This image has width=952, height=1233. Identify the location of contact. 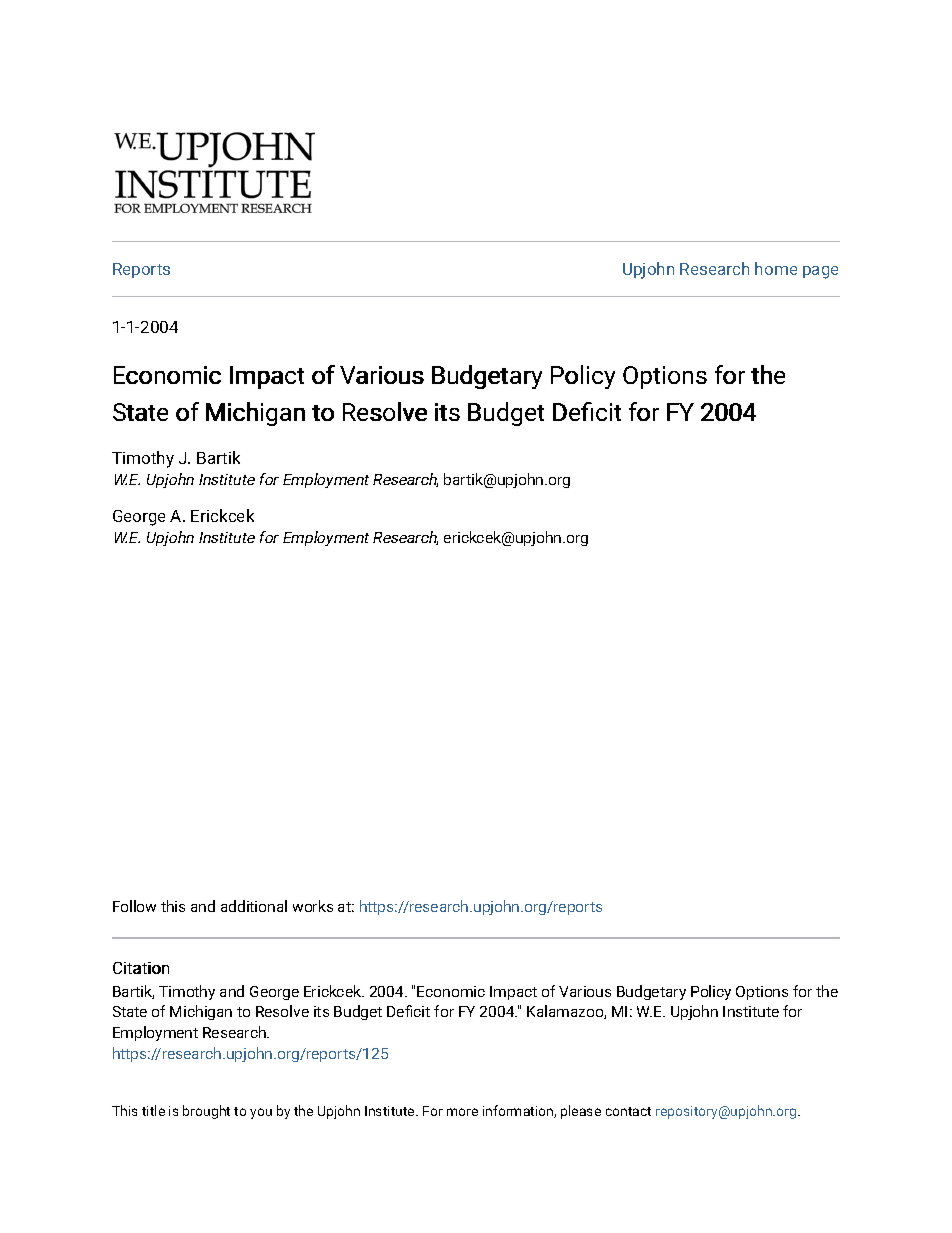
(628, 1111).
